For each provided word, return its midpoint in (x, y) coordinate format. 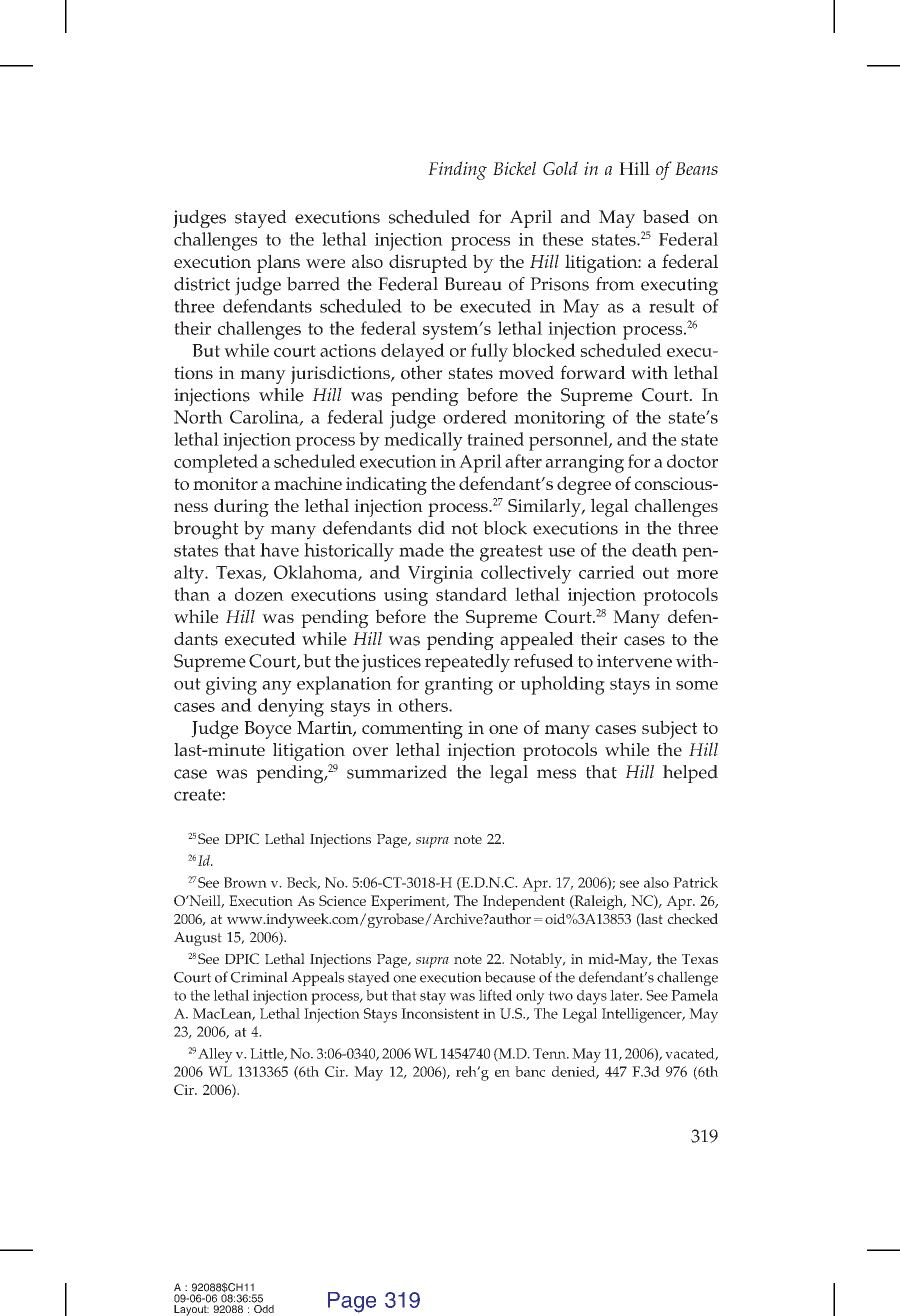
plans (278, 263)
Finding (457, 170)
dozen (259, 594)
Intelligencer (643, 1015)
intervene (634, 661)
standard (471, 594)
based (666, 217)
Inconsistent (440, 1013)
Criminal (259, 977)
